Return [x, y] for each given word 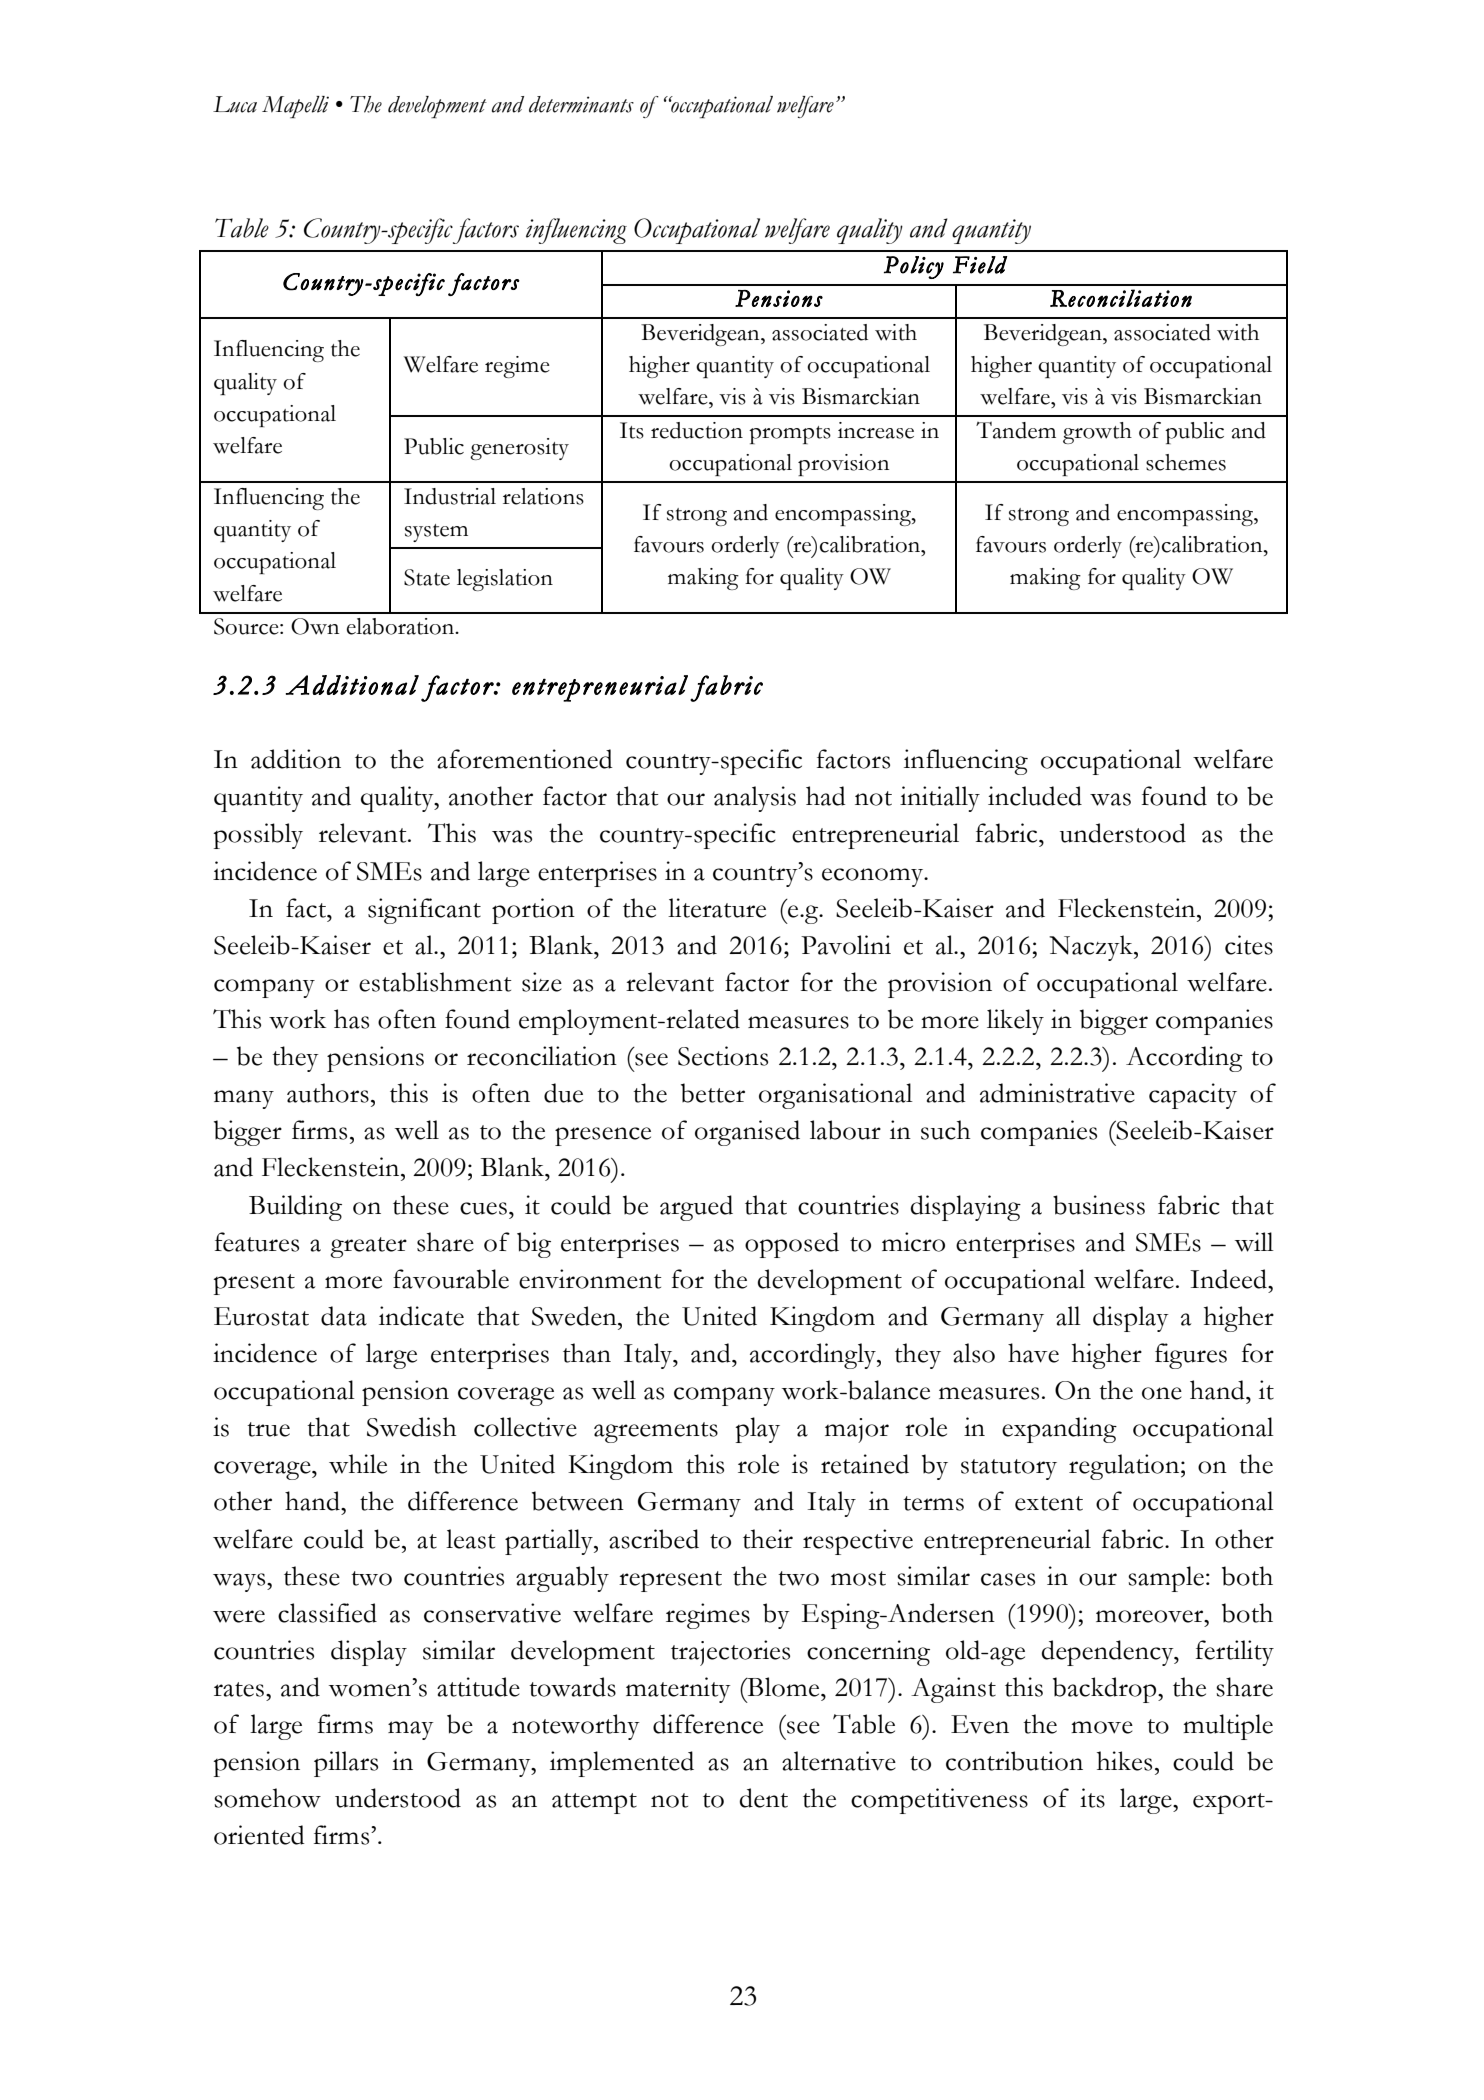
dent [764, 1798]
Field [980, 265]
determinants [581, 104]
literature [717, 908]
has [351, 1019]
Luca [235, 104]
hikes [1124, 1761]
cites [1249, 945]
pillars [346, 1764]
